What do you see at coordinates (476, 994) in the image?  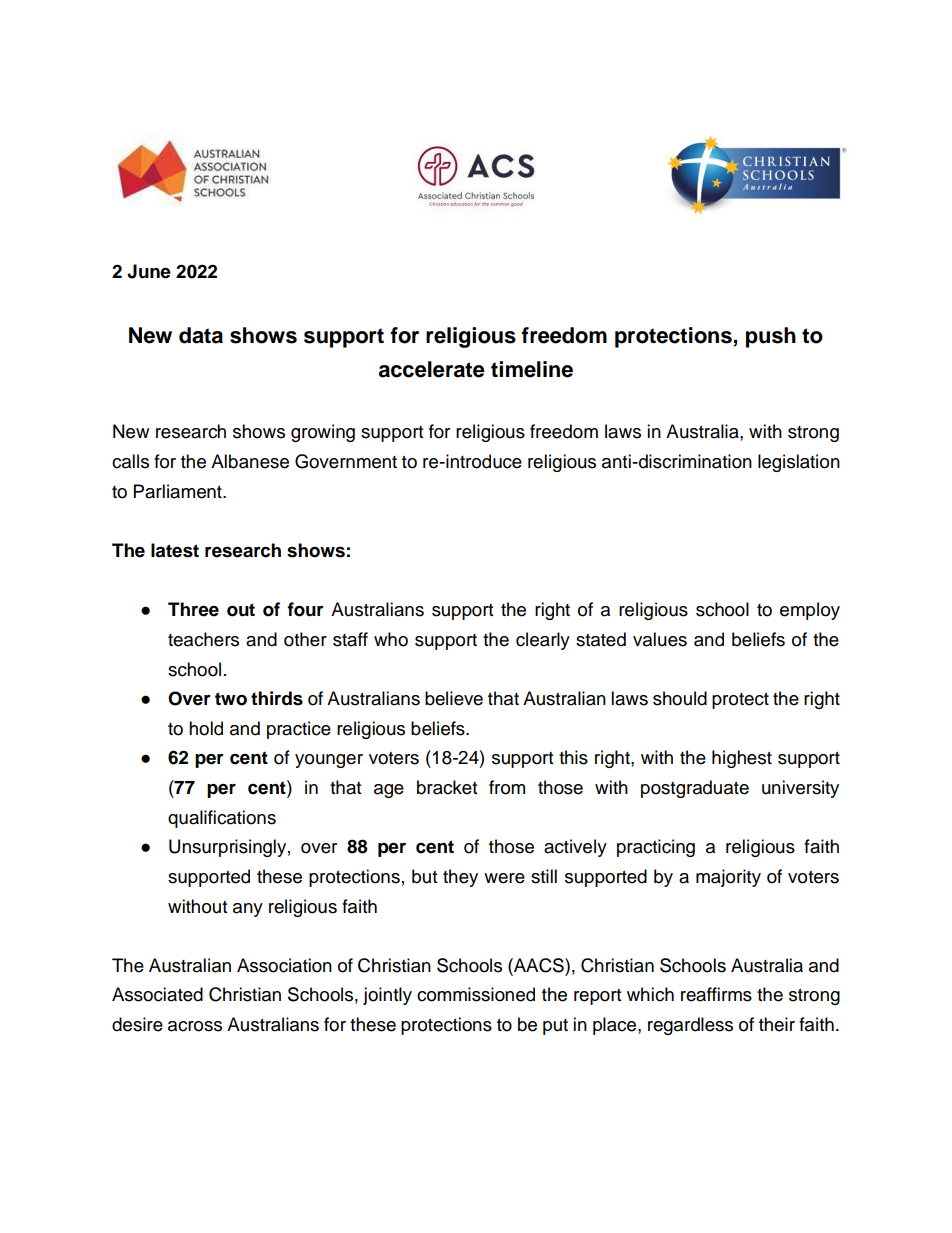 I see `commissioned` at bounding box center [476, 994].
